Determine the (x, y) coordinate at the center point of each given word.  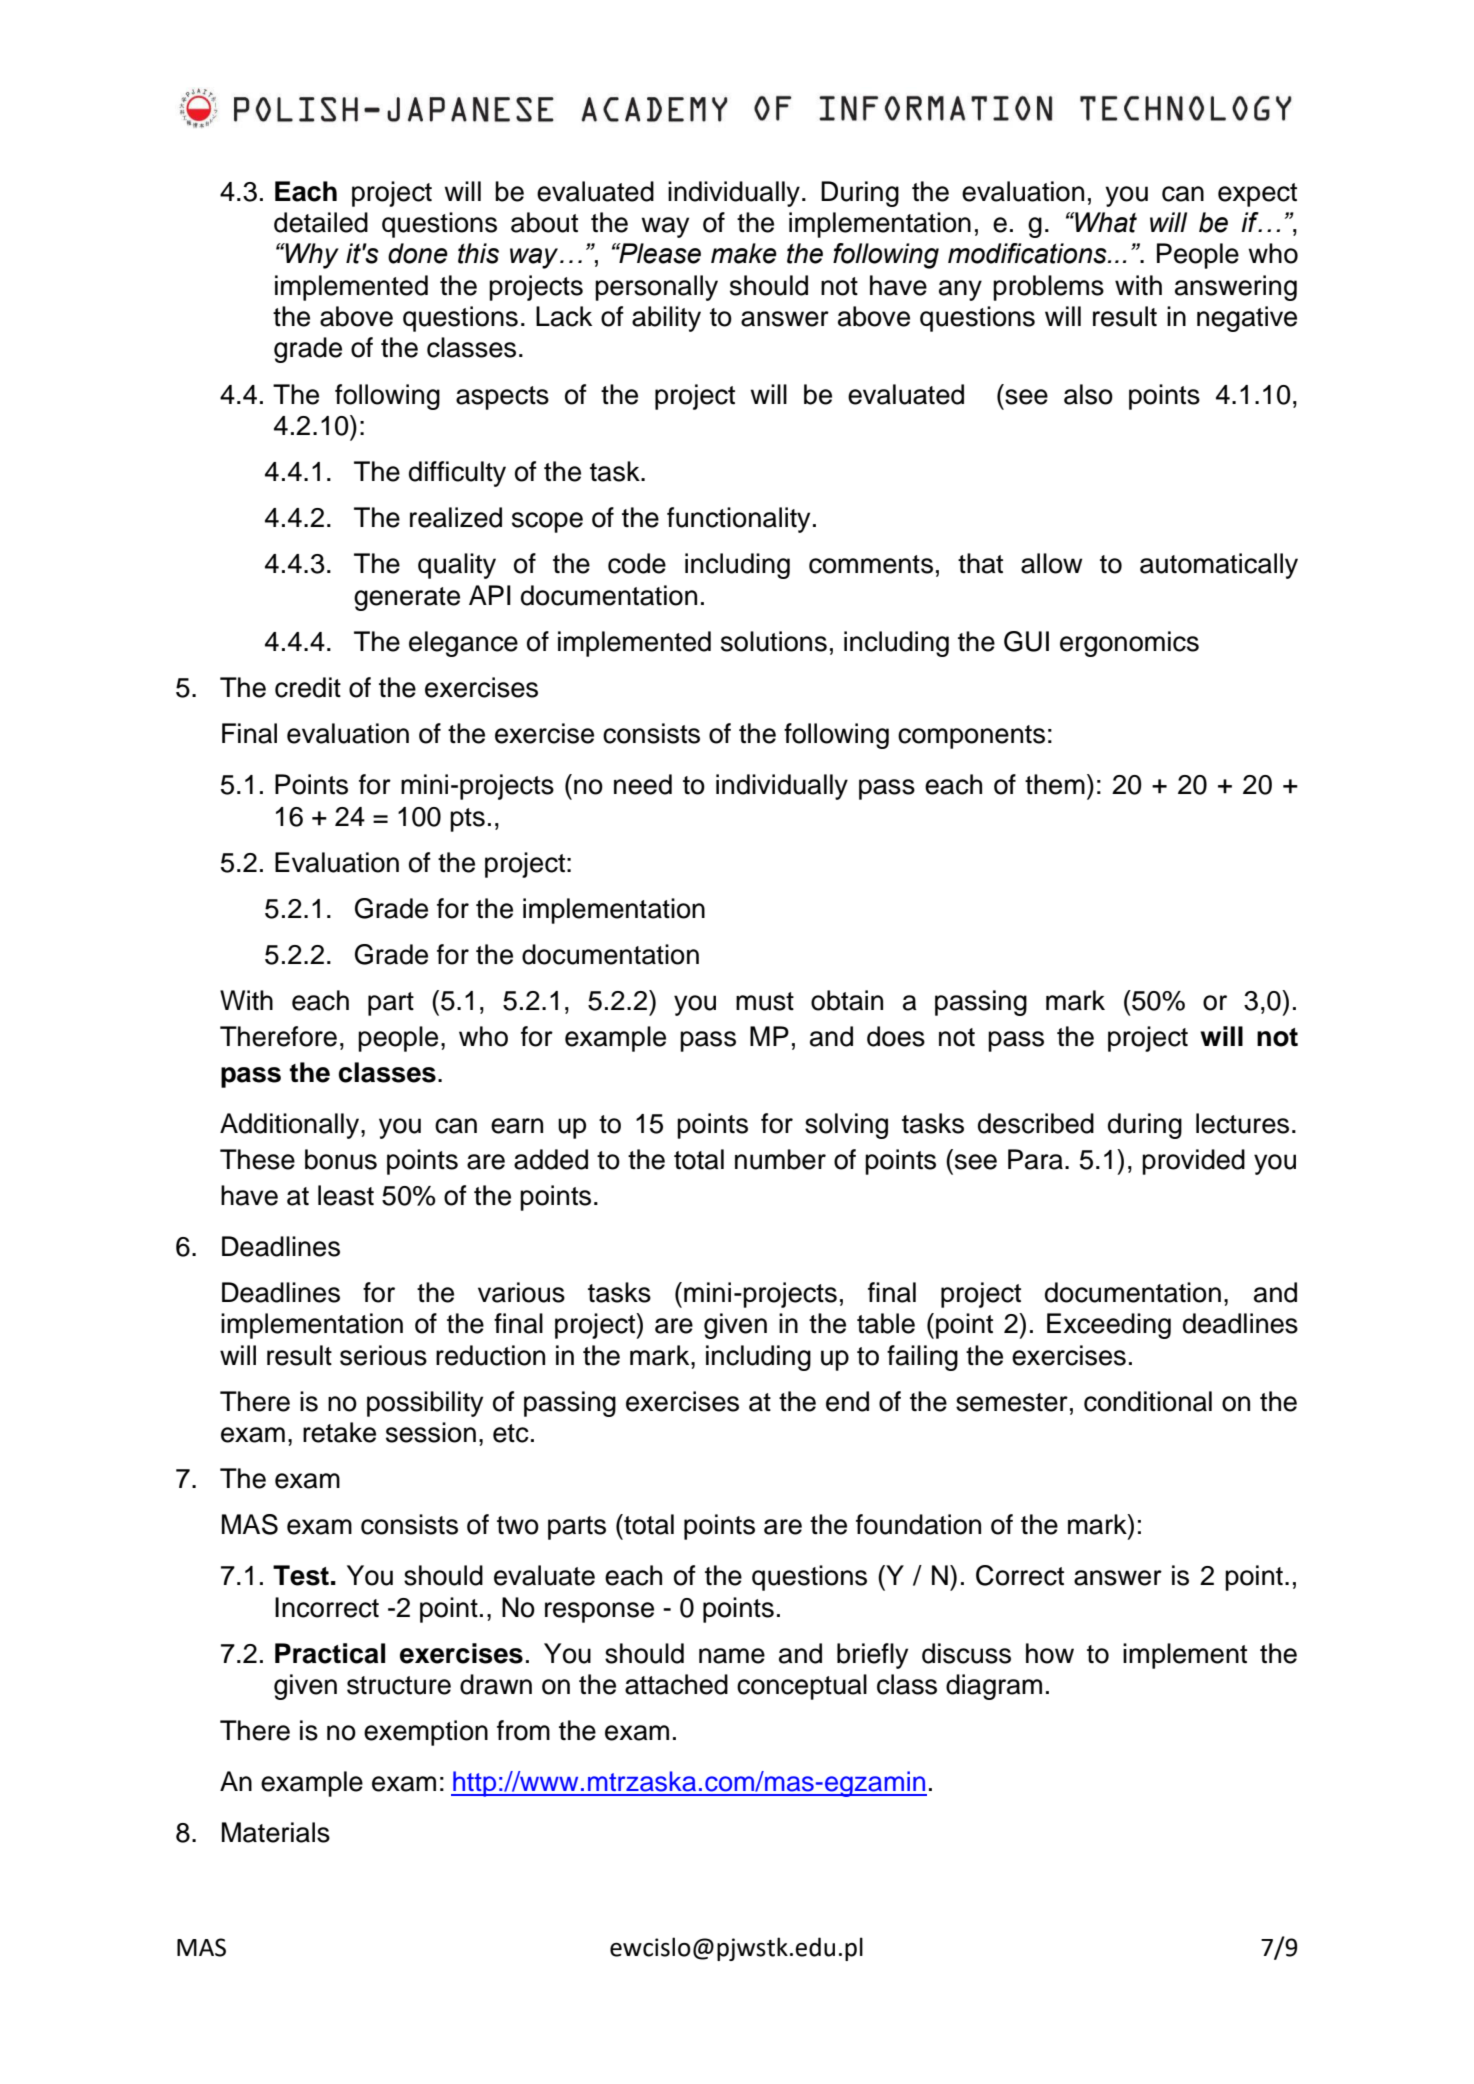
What (1105, 222)
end (847, 1401)
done (418, 253)
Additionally (289, 1126)
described (1036, 1123)
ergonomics (1129, 644)
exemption (426, 1733)
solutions (774, 641)
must (765, 1001)
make (744, 253)
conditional (1148, 1401)
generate (407, 599)
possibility (425, 1404)
